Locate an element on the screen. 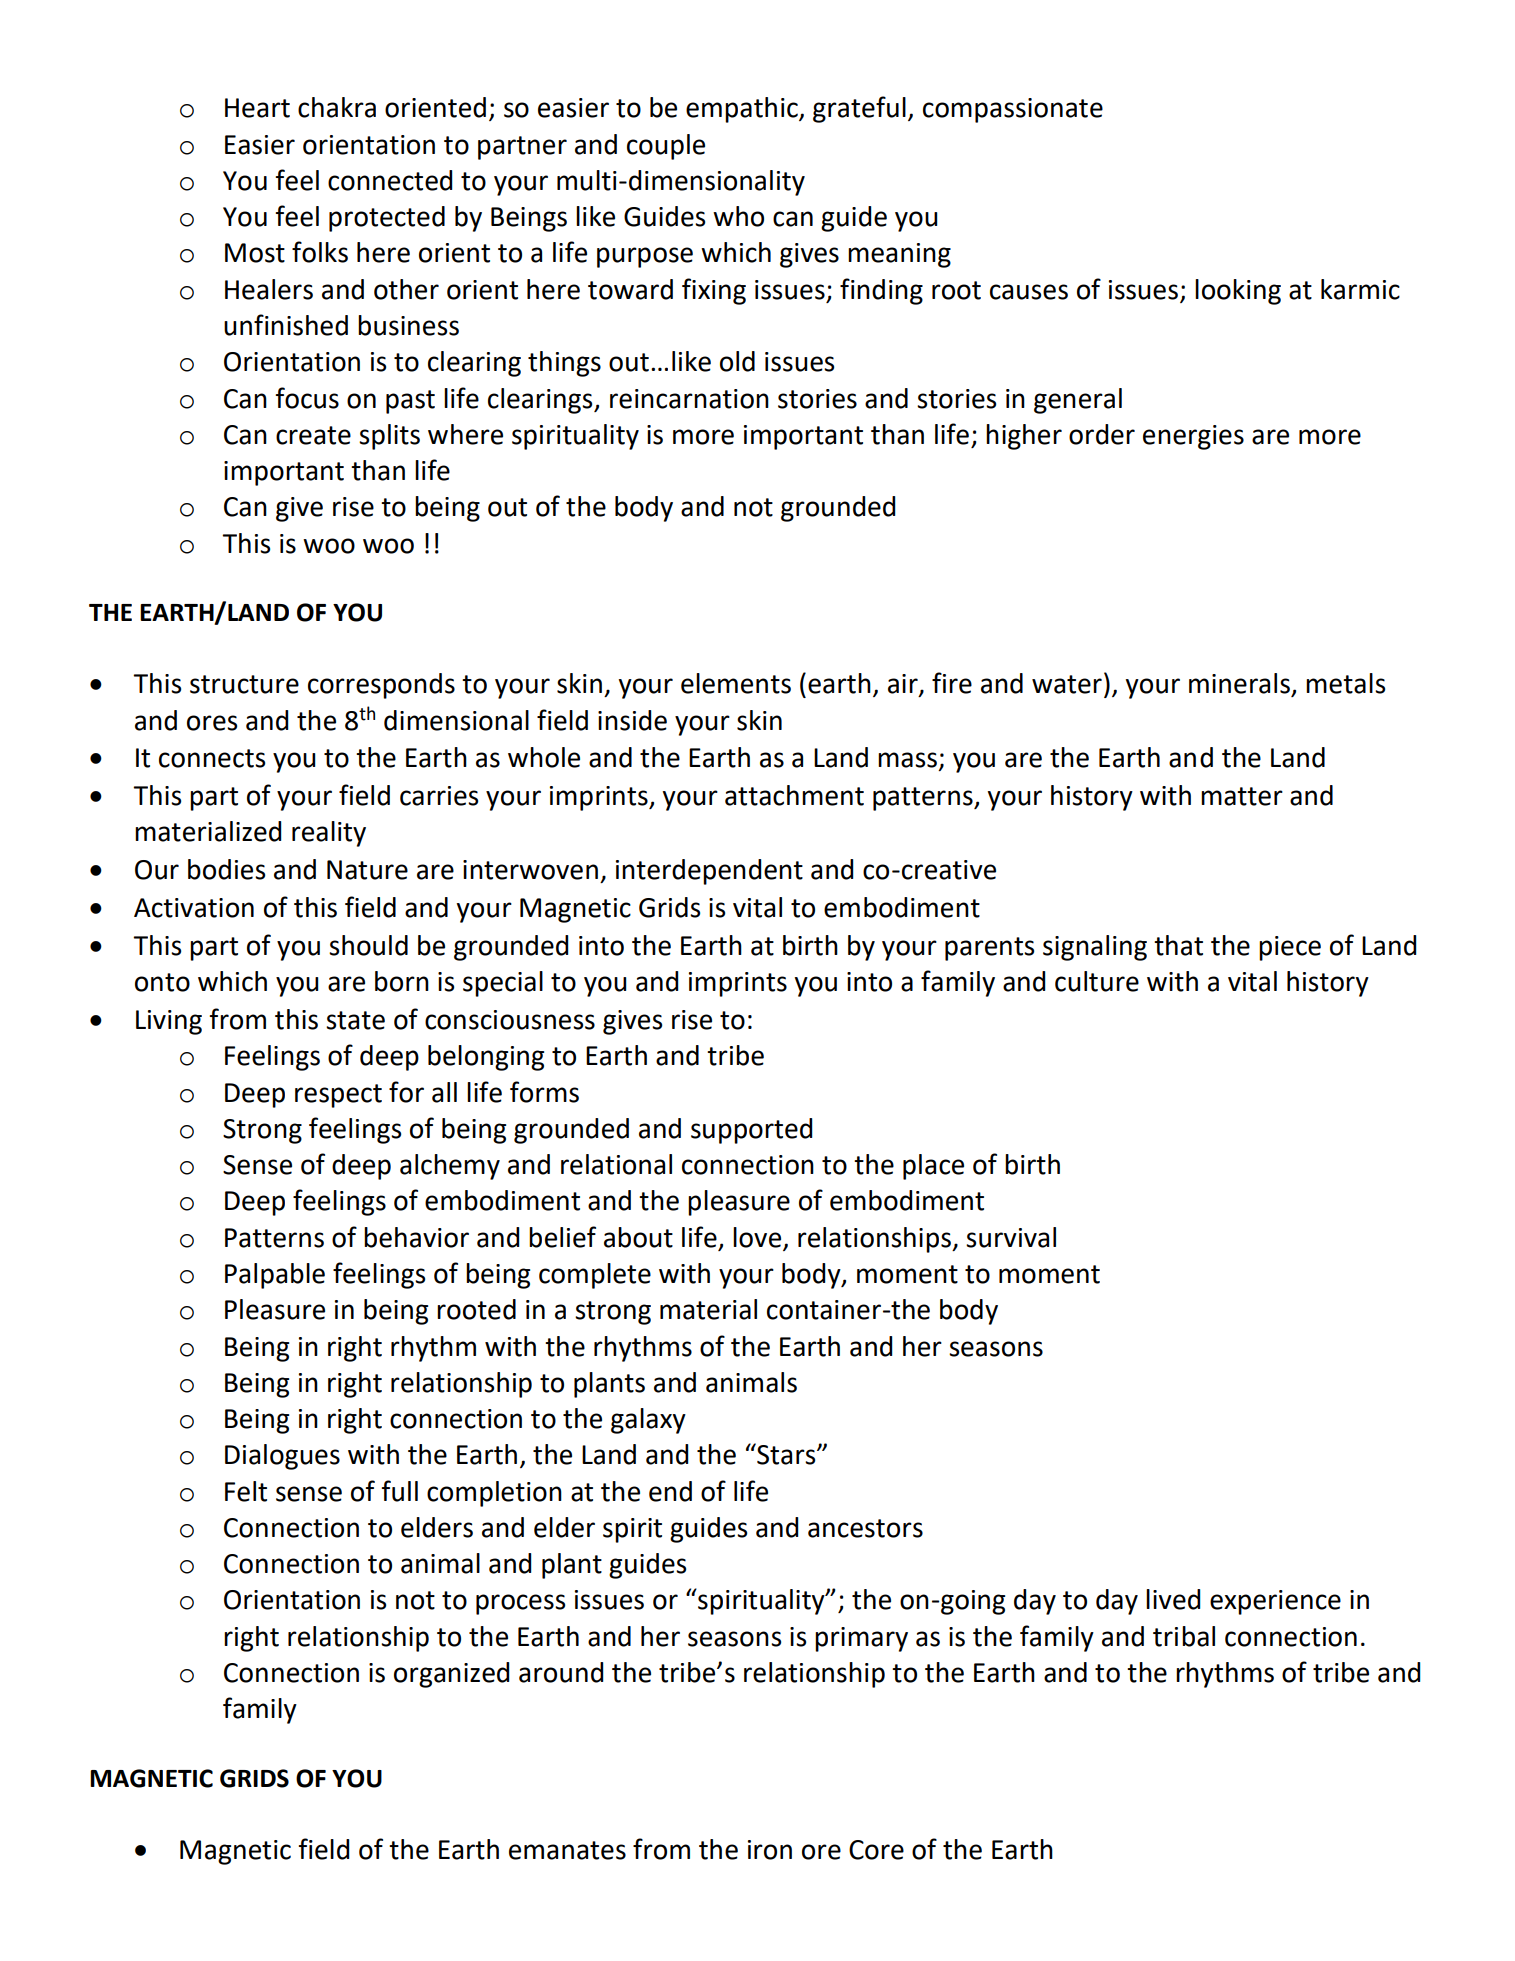 Image resolution: width=1515 pixels, height=1961 pixels. that is located at coordinates (1178, 945).
